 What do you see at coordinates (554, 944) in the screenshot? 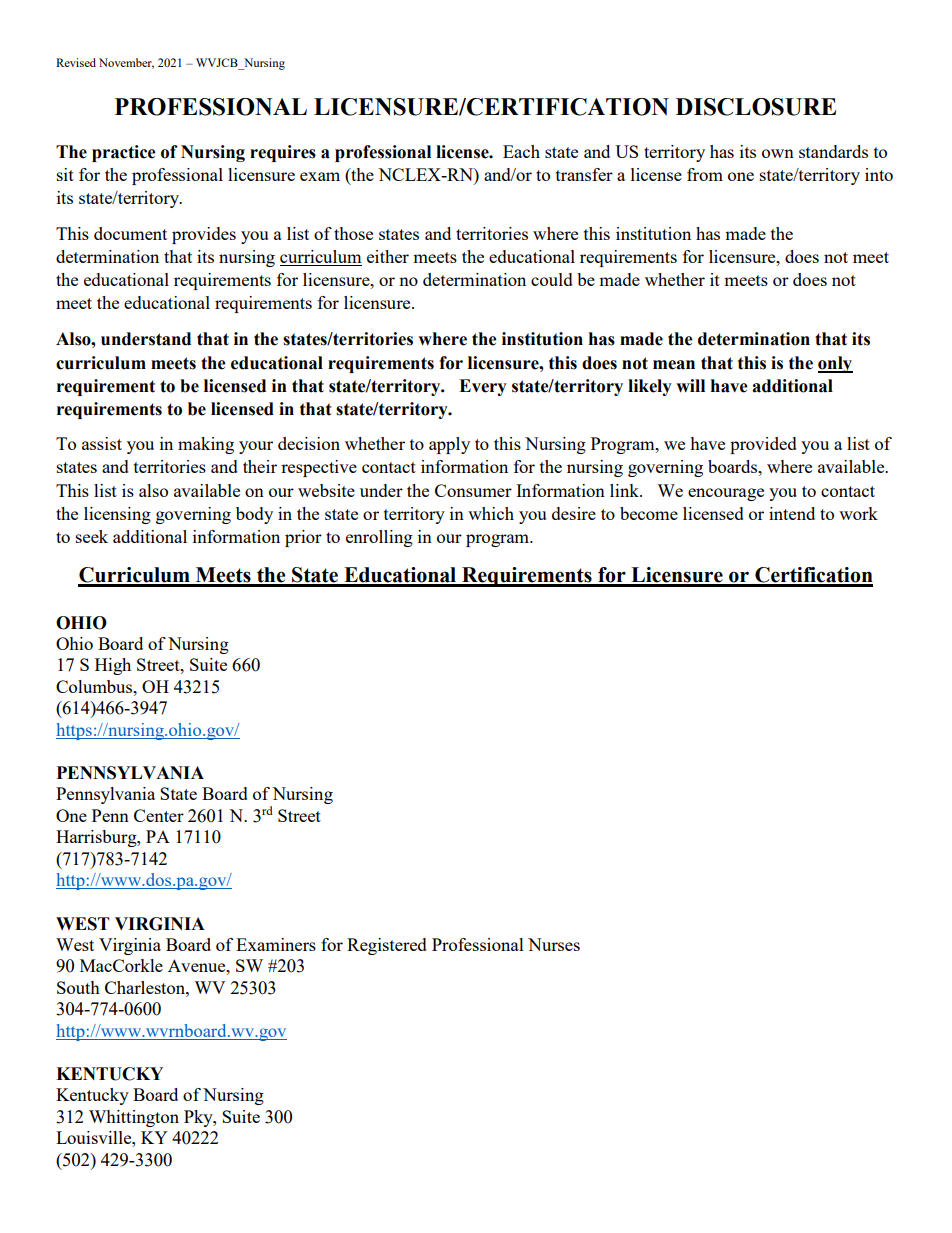
I see `Nurses` at bounding box center [554, 944].
